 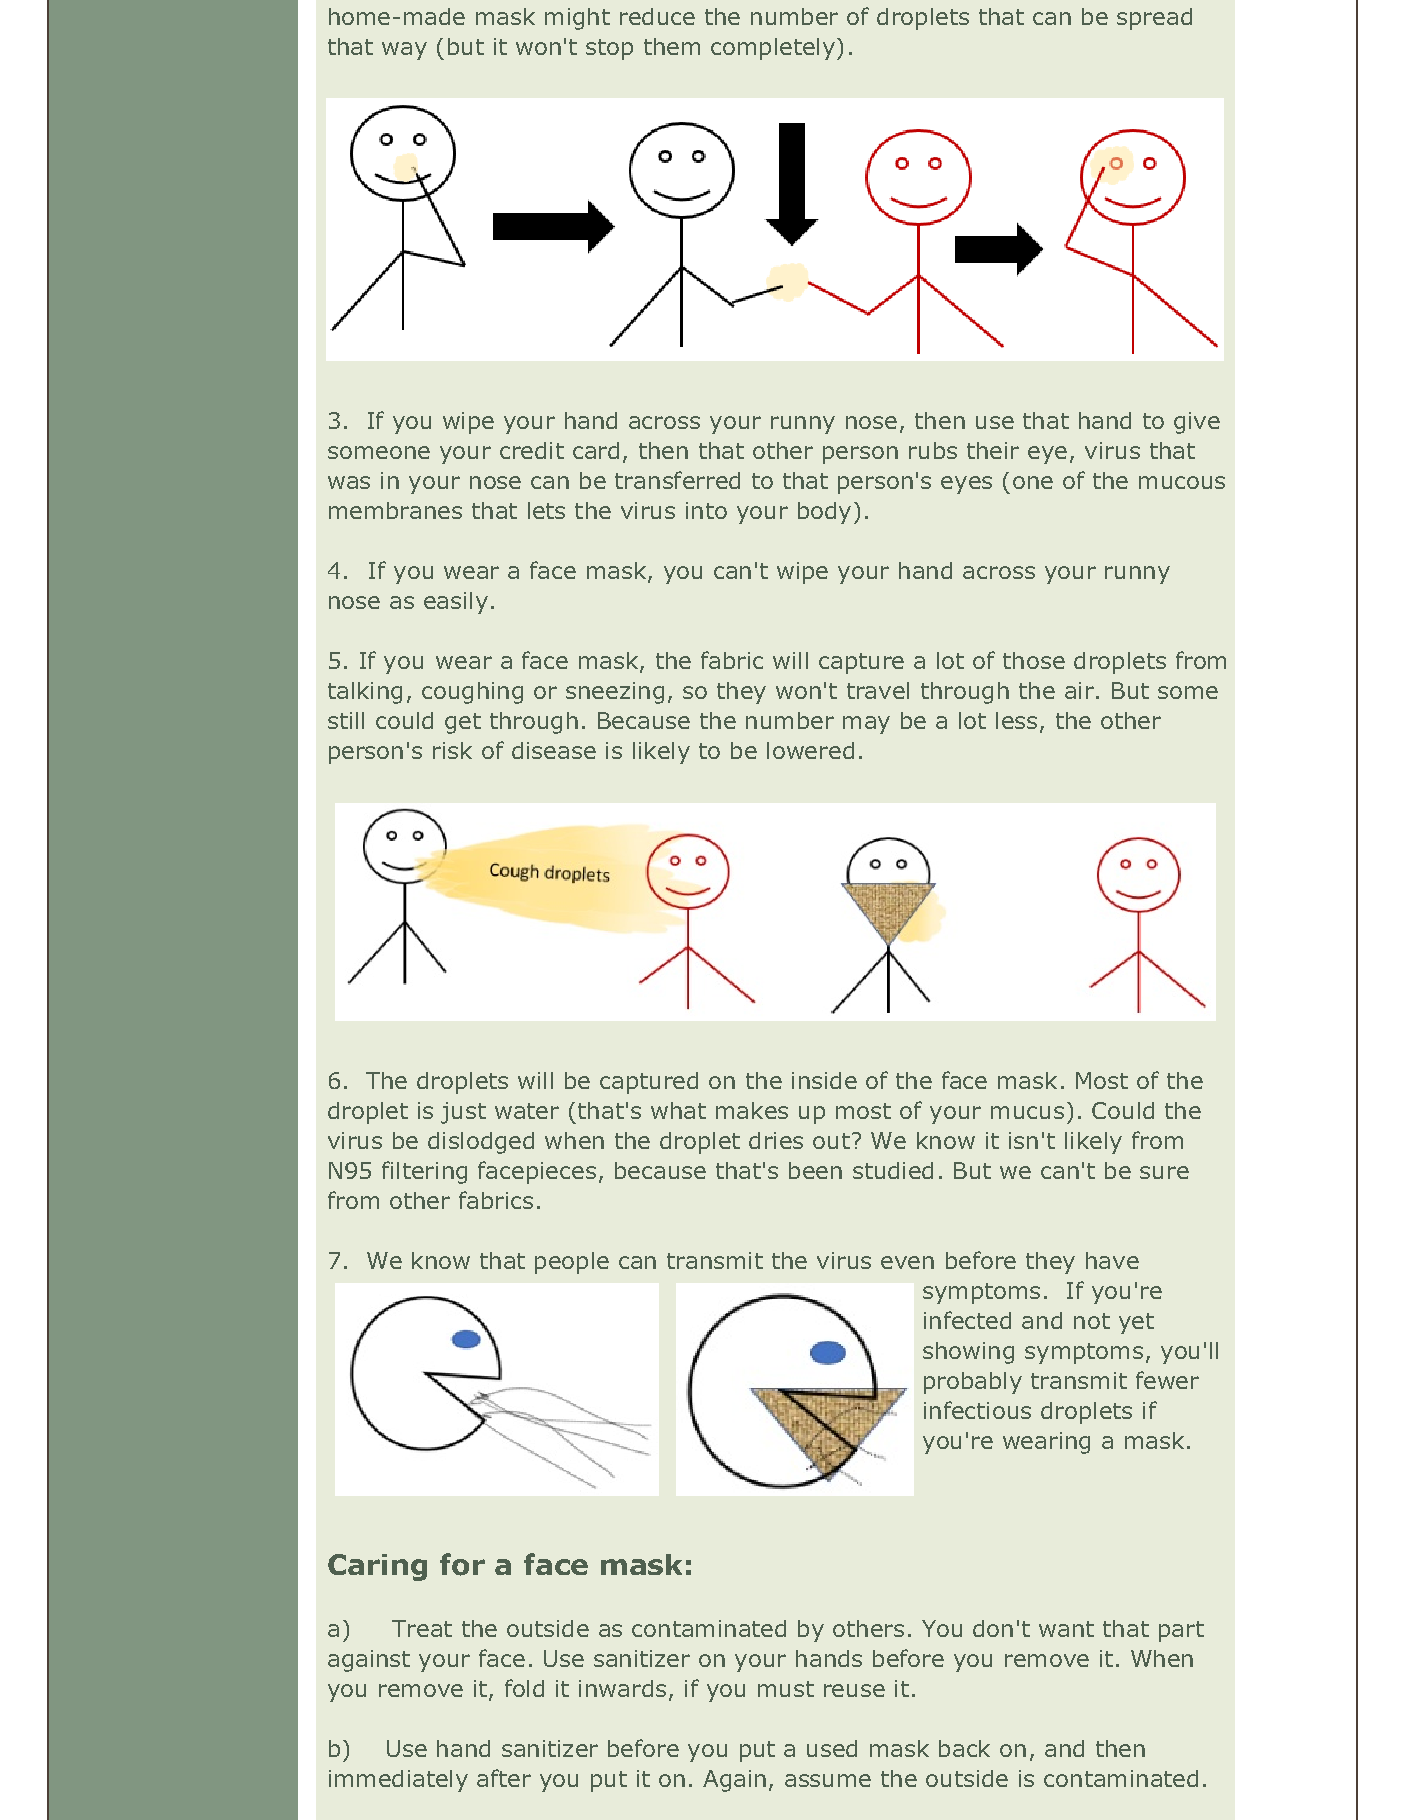 I want to click on spread, so click(x=1154, y=19).
